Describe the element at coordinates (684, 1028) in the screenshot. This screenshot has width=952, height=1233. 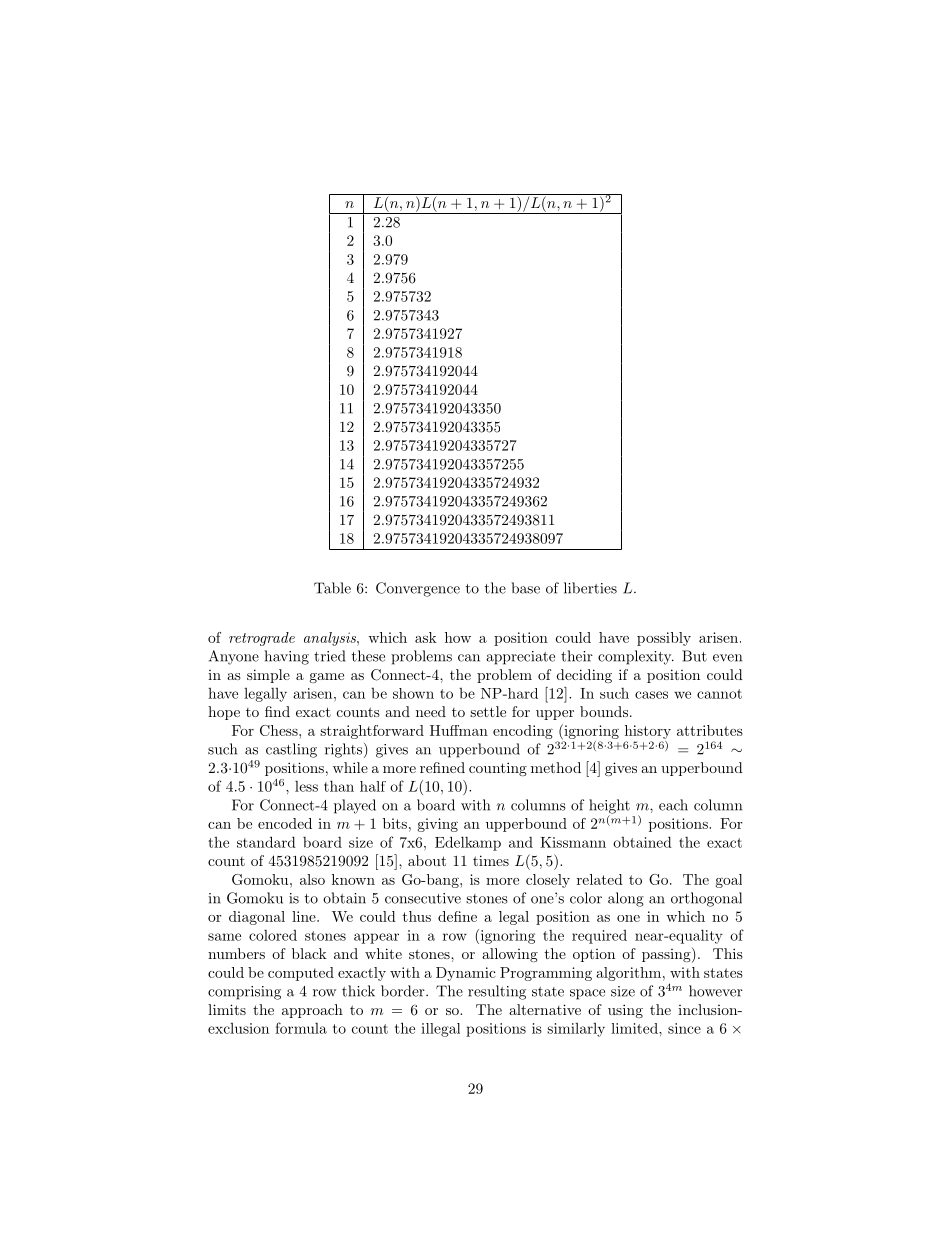
I see `since` at that location.
